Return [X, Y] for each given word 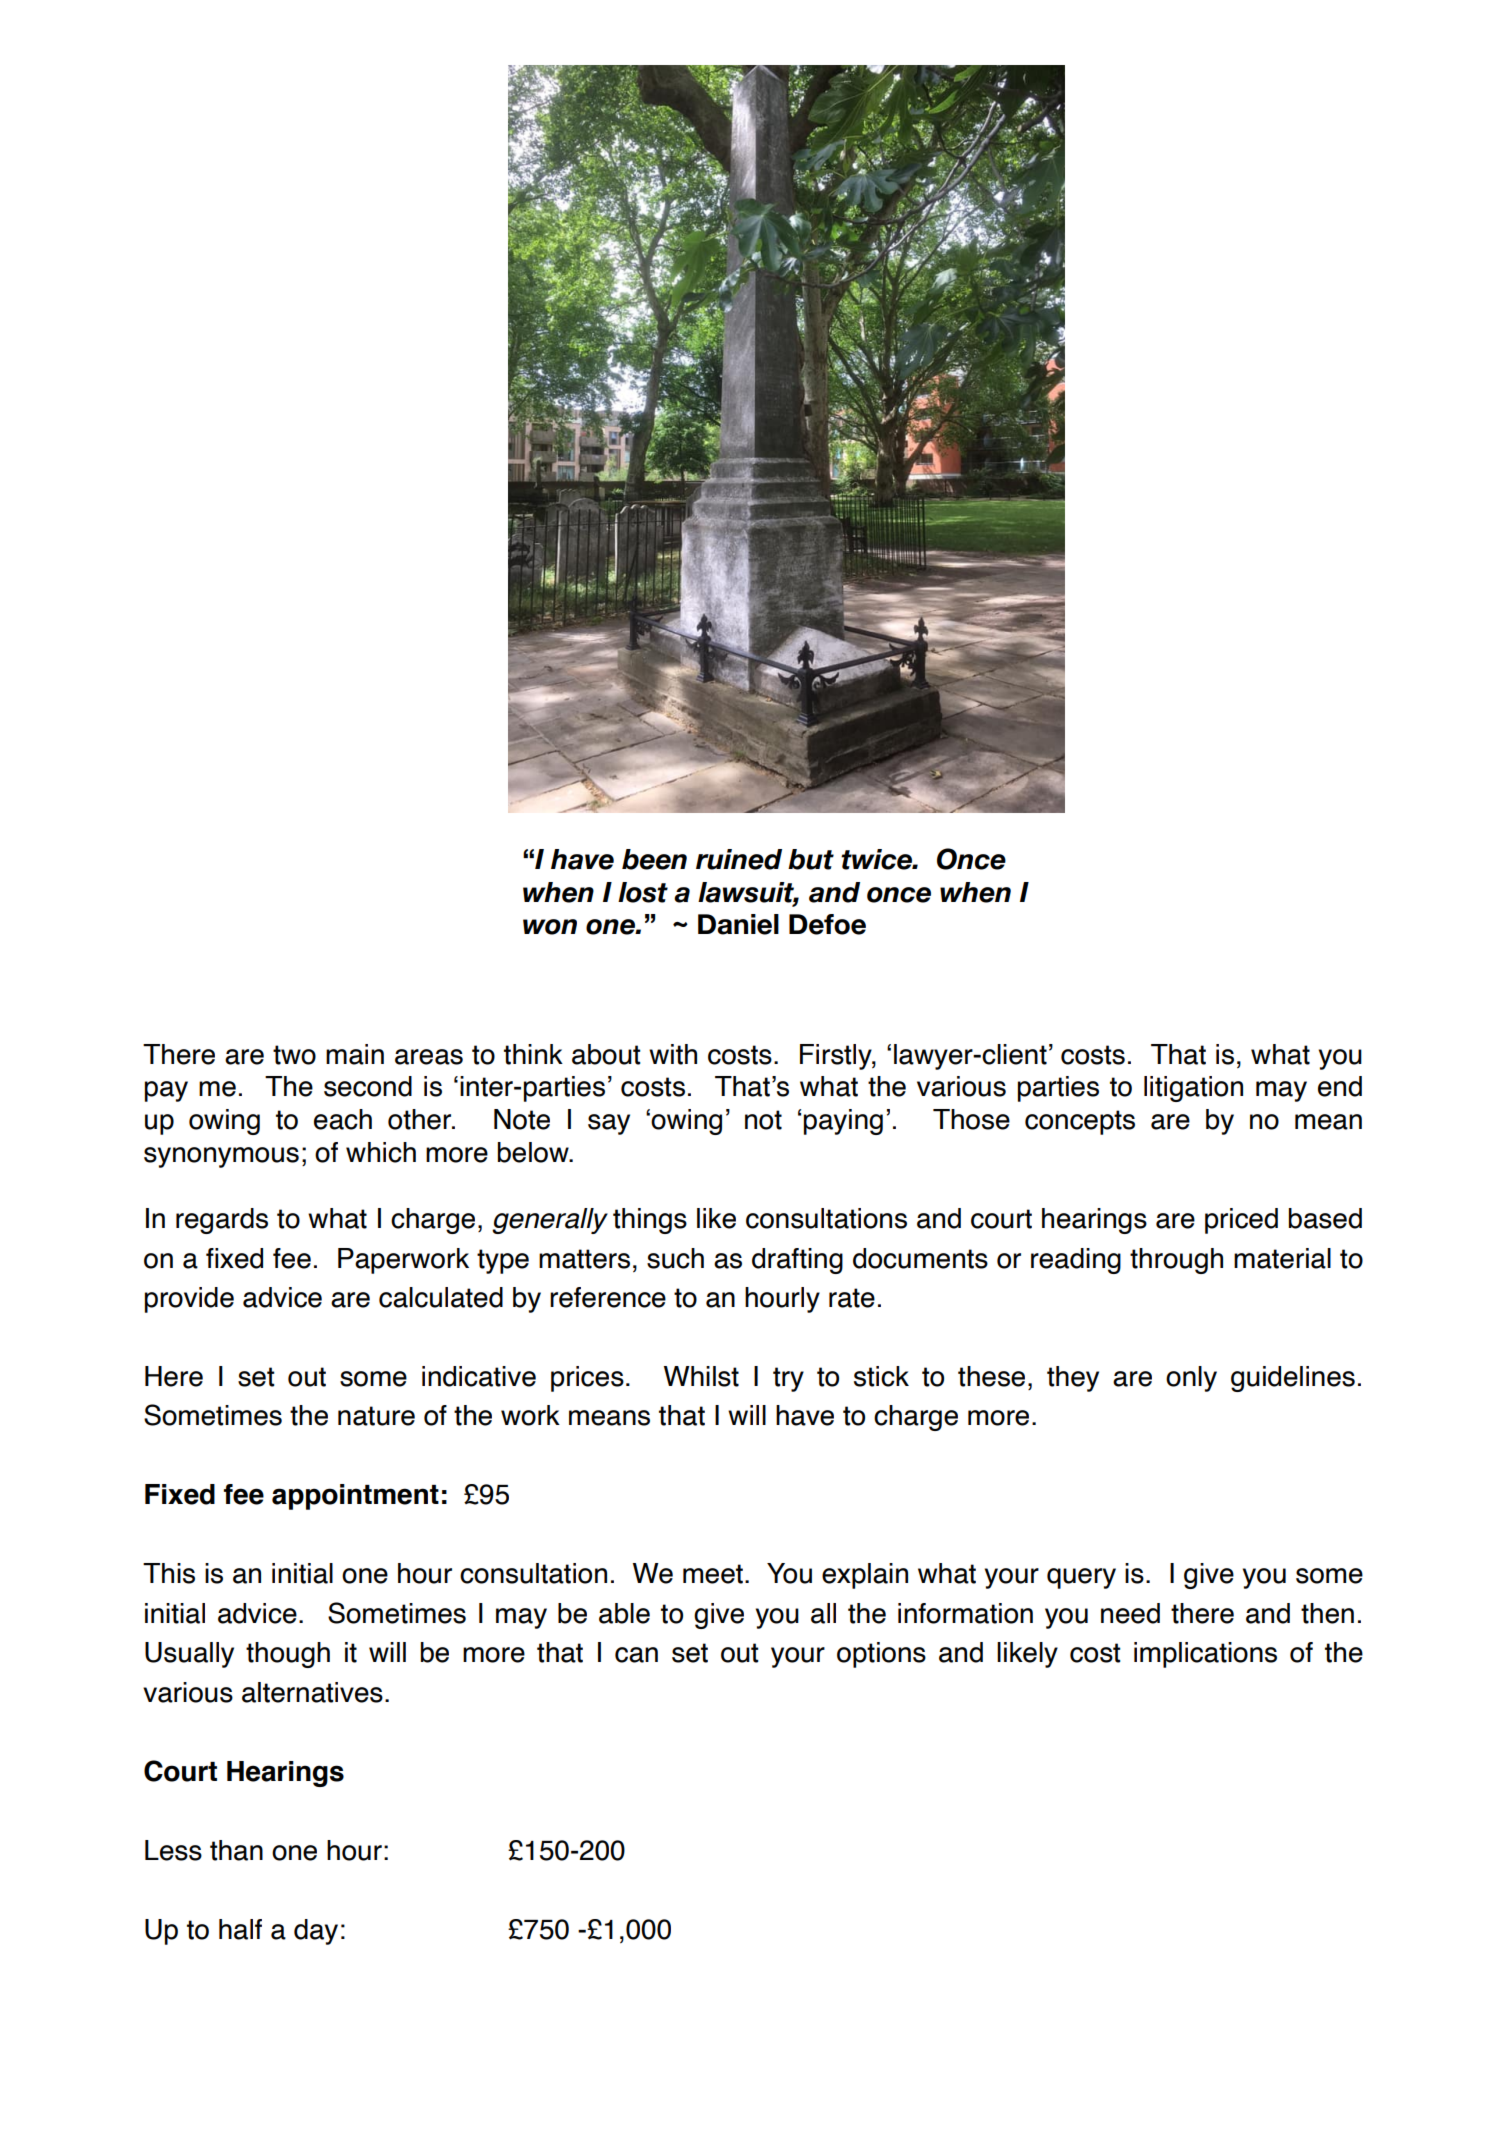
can [636, 1655]
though [288, 1655]
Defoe [827, 924]
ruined [739, 859]
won [550, 927]
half [240, 1929]
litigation [1193, 1089]
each [343, 1119]
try [788, 1379]
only [1191, 1379]
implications [1205, 1655]
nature [376, 1416]
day [316, 1932]
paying [843, 1122]
